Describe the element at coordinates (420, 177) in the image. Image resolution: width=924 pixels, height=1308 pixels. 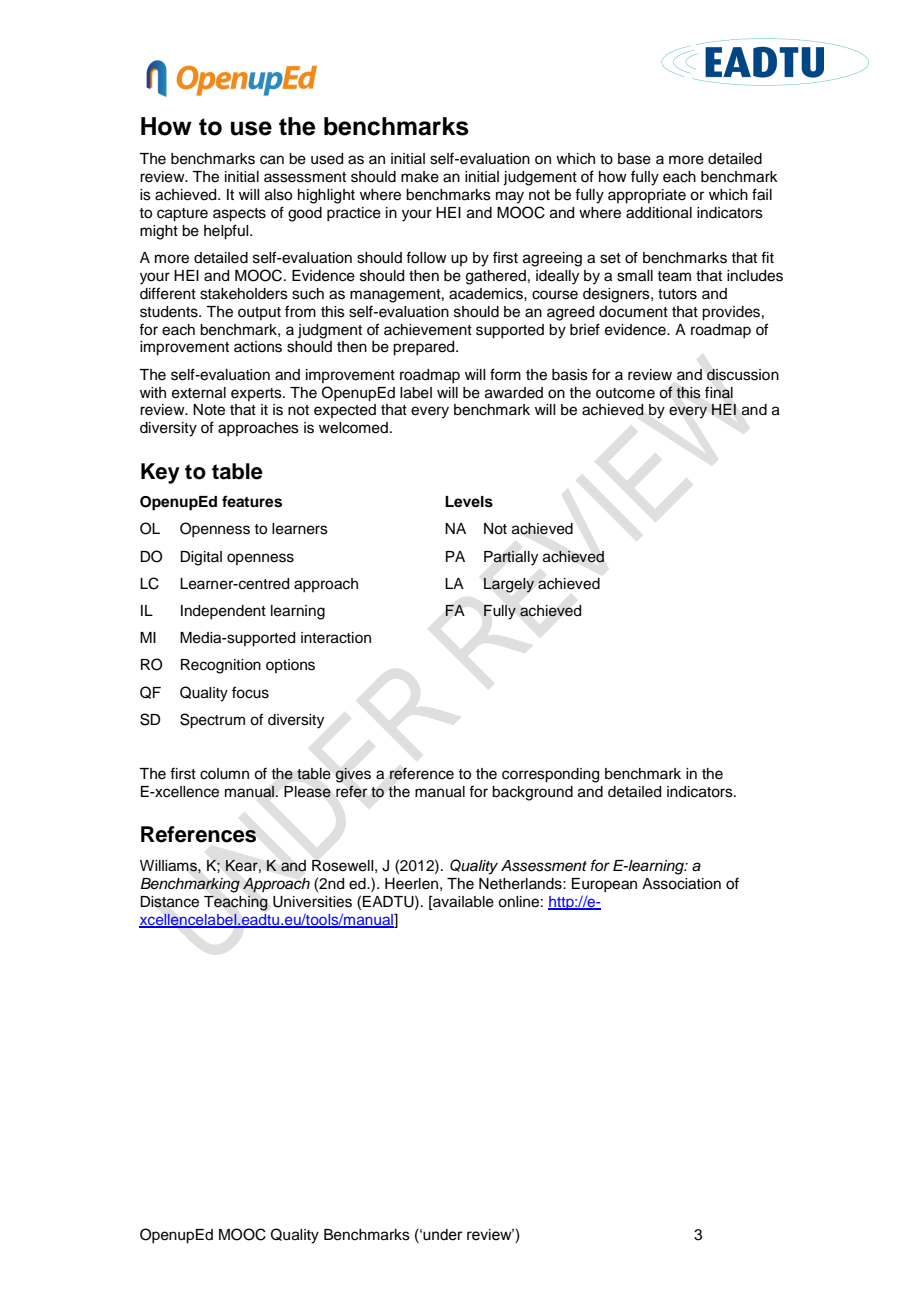
I see `make` at that location.
